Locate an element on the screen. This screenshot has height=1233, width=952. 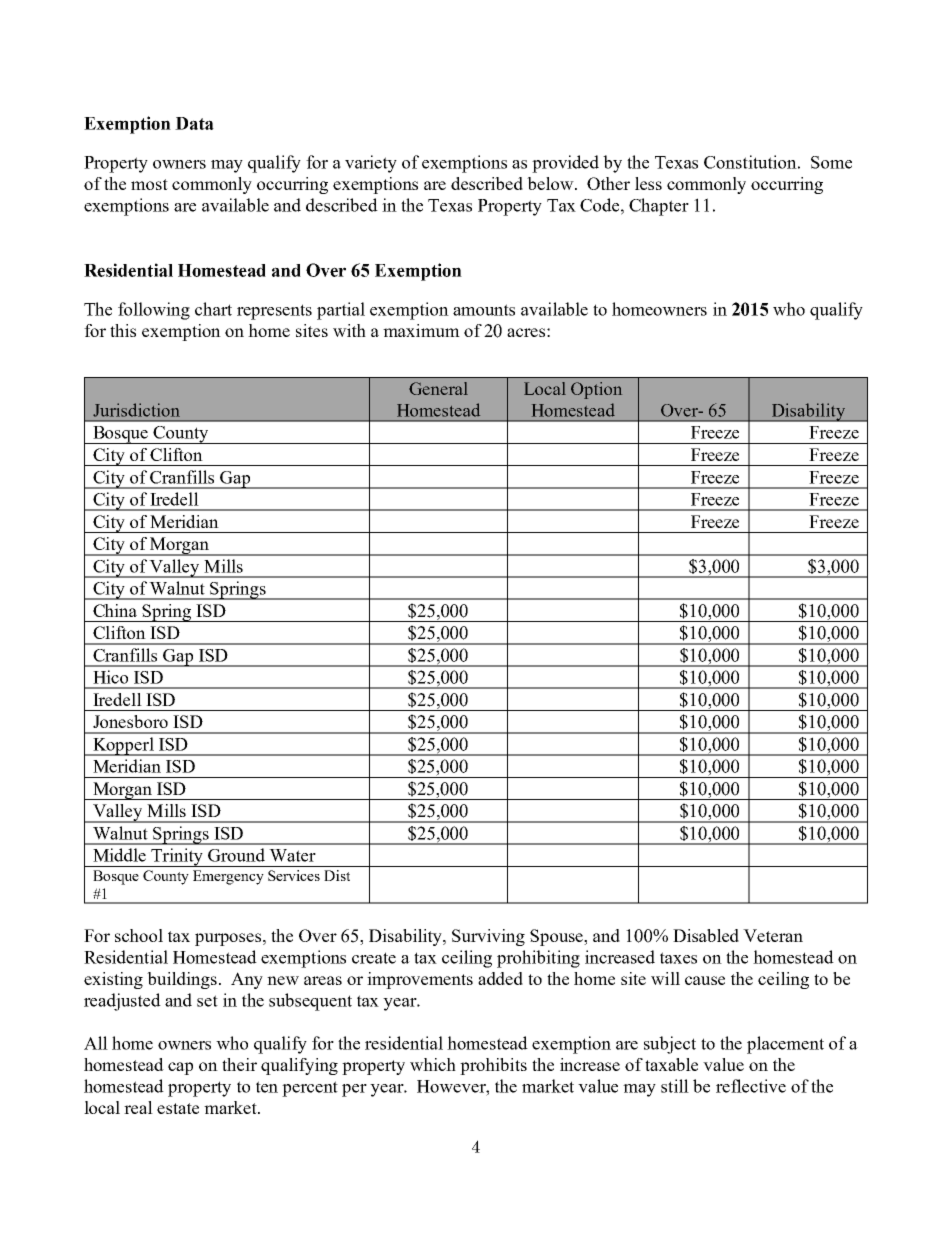
Data is located at coordinates (194, 123).
